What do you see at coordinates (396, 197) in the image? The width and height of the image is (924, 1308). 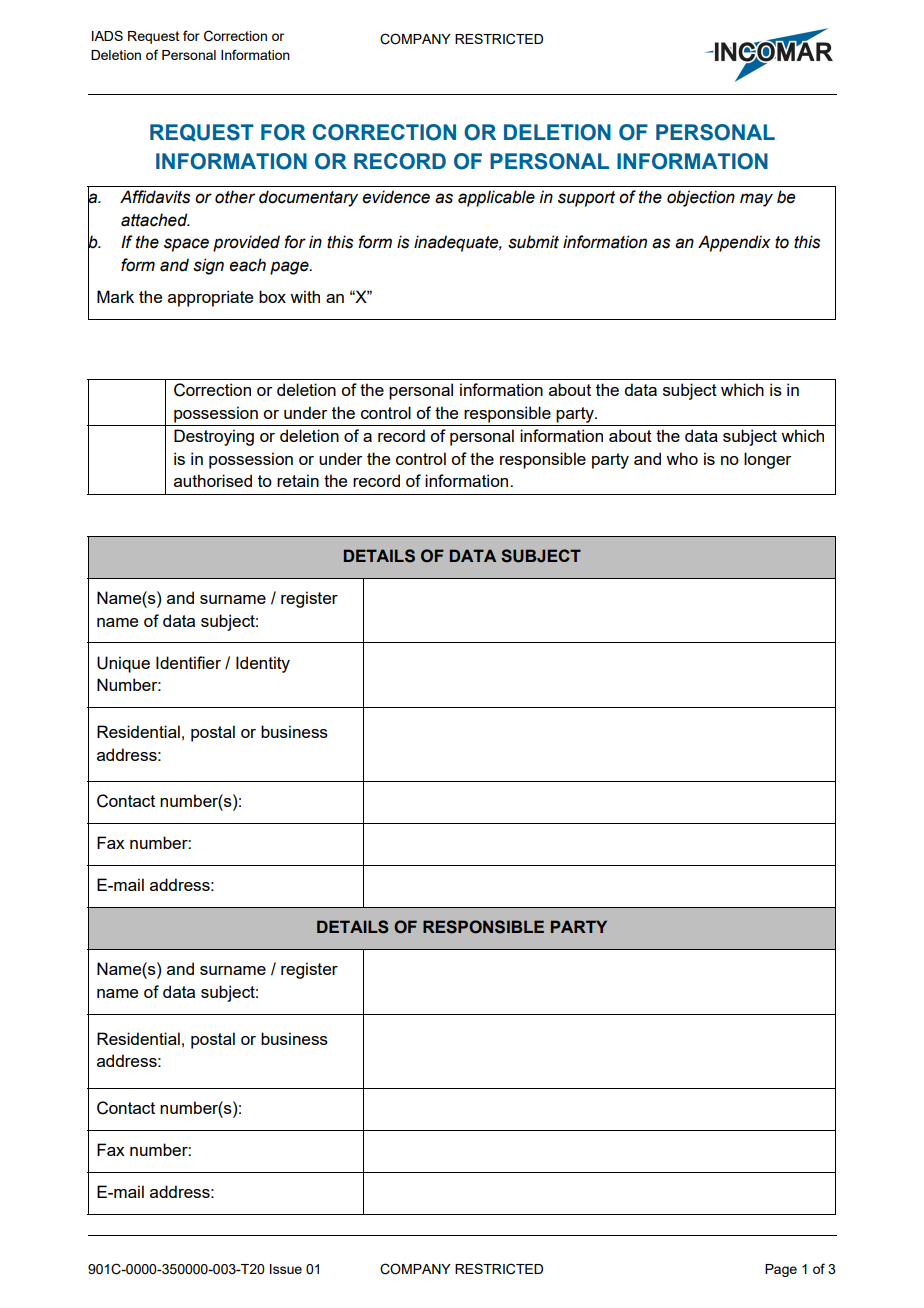 I see `evidence` at bounding box center [396, 197].
